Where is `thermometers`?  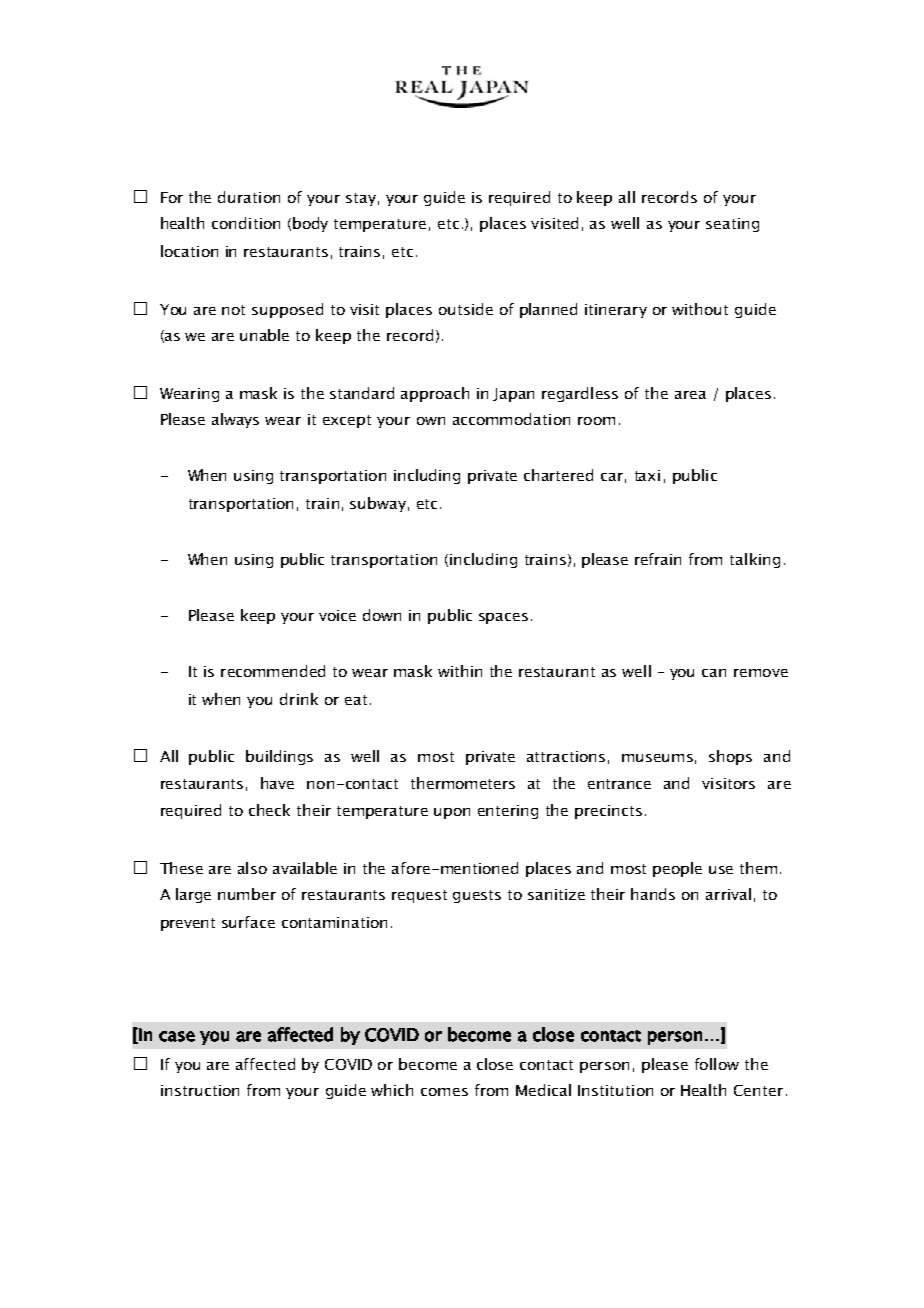
thermometers is located at coordinates (463, 783).
